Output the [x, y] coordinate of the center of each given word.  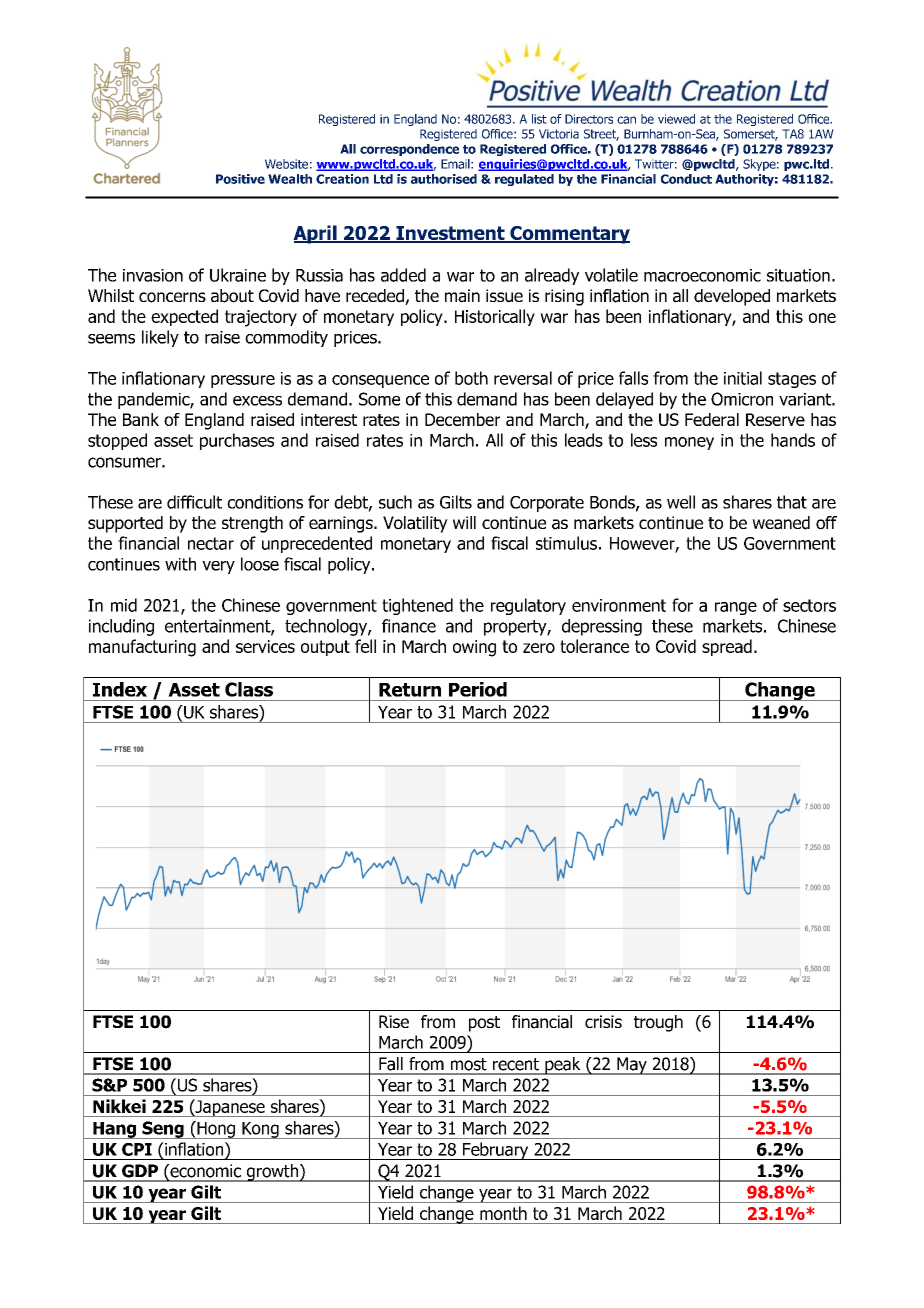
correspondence [409, 150]
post [484, 1024]
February [496, 1151]
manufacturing [142, 648]
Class [249, 689]
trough [658, 1023]
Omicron [742, 399]
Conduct [686, 179]
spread [727, 647]
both [471, 378]
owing [474, 648]
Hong [216, 1130]
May [632, 1066]
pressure [243, 381]
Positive [240, 179]
